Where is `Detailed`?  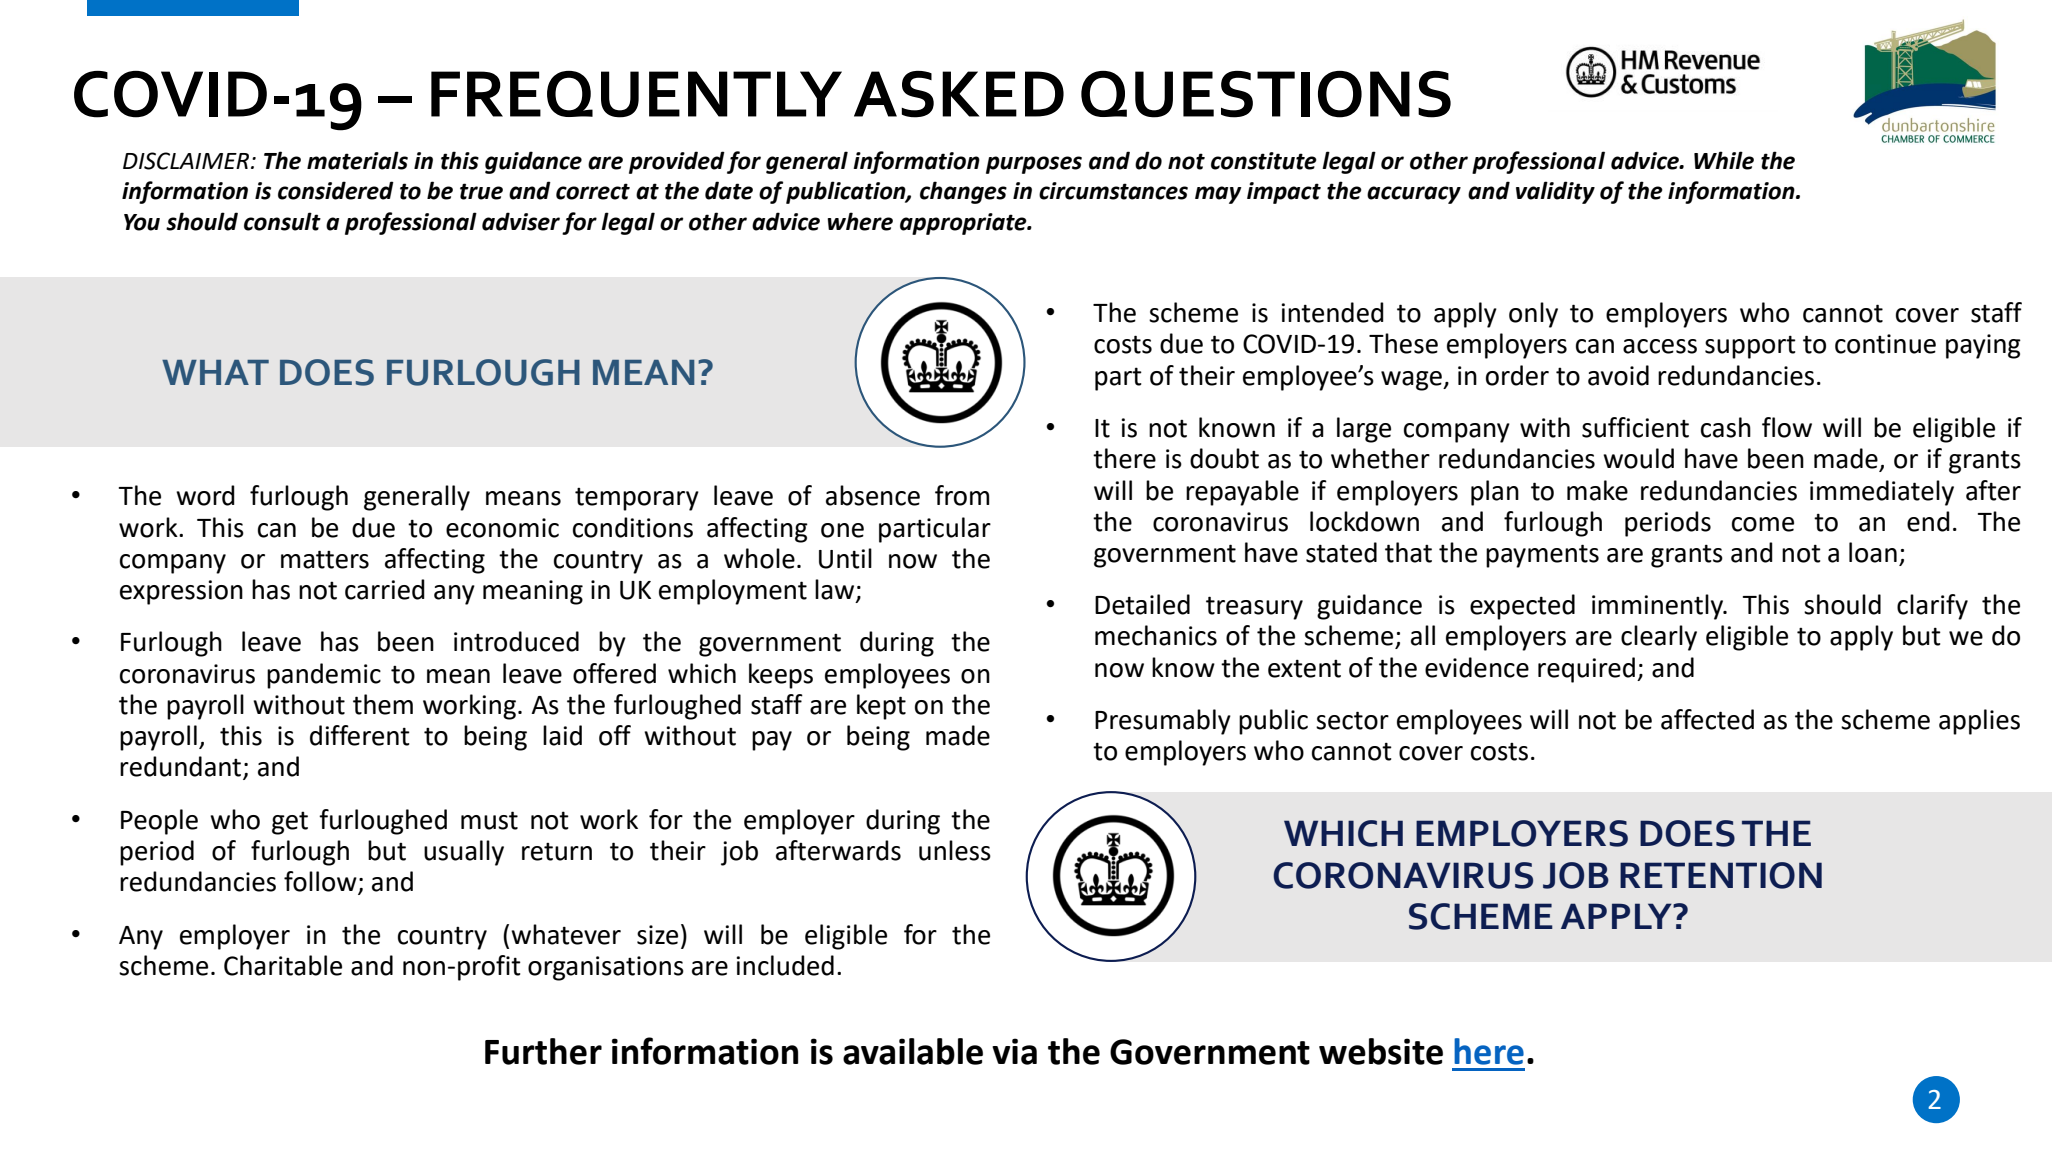 Detailed is located at coordinates (1142, 604).
